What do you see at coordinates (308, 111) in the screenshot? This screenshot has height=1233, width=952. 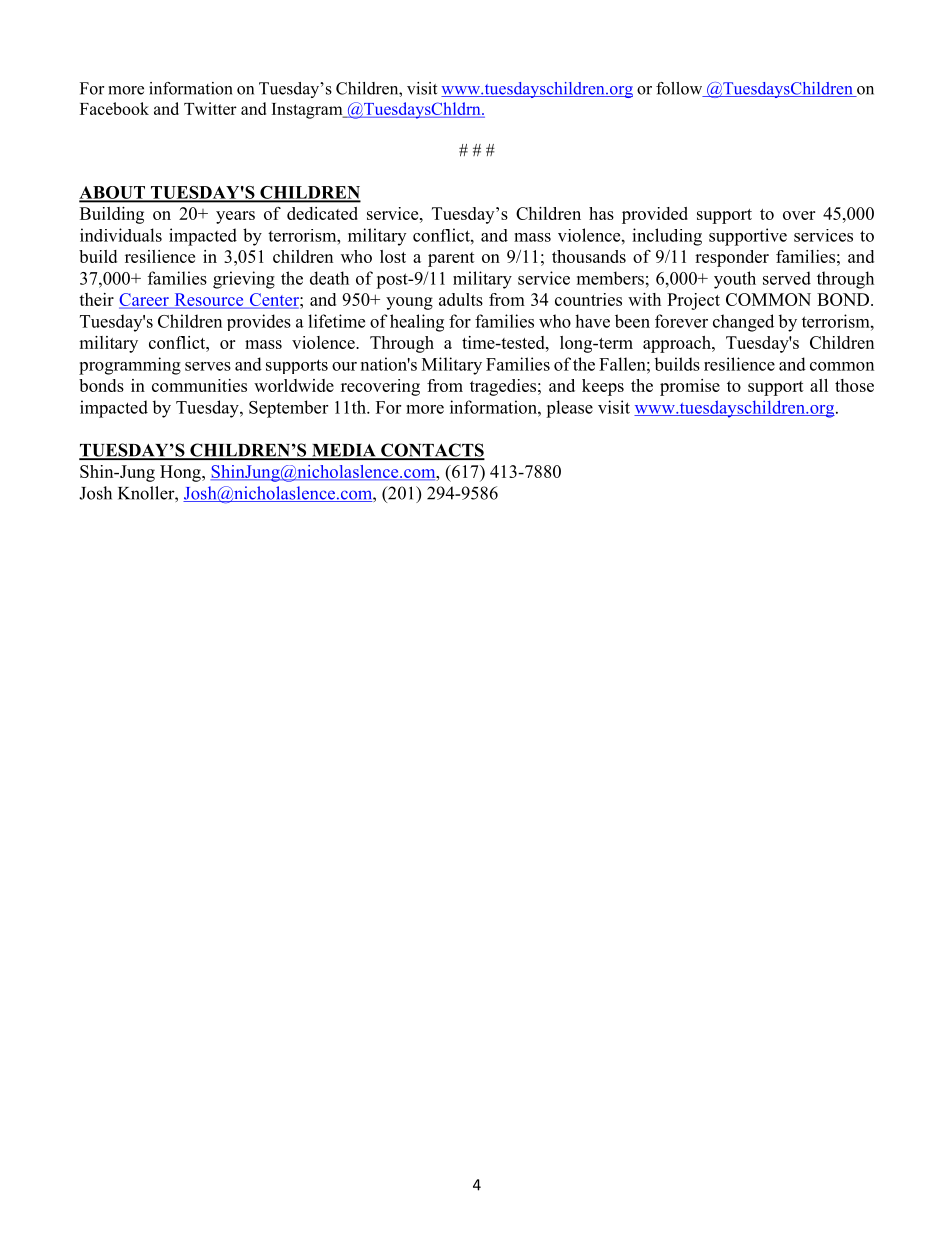 I see `Instagram` at bounding box center [308, 111].
